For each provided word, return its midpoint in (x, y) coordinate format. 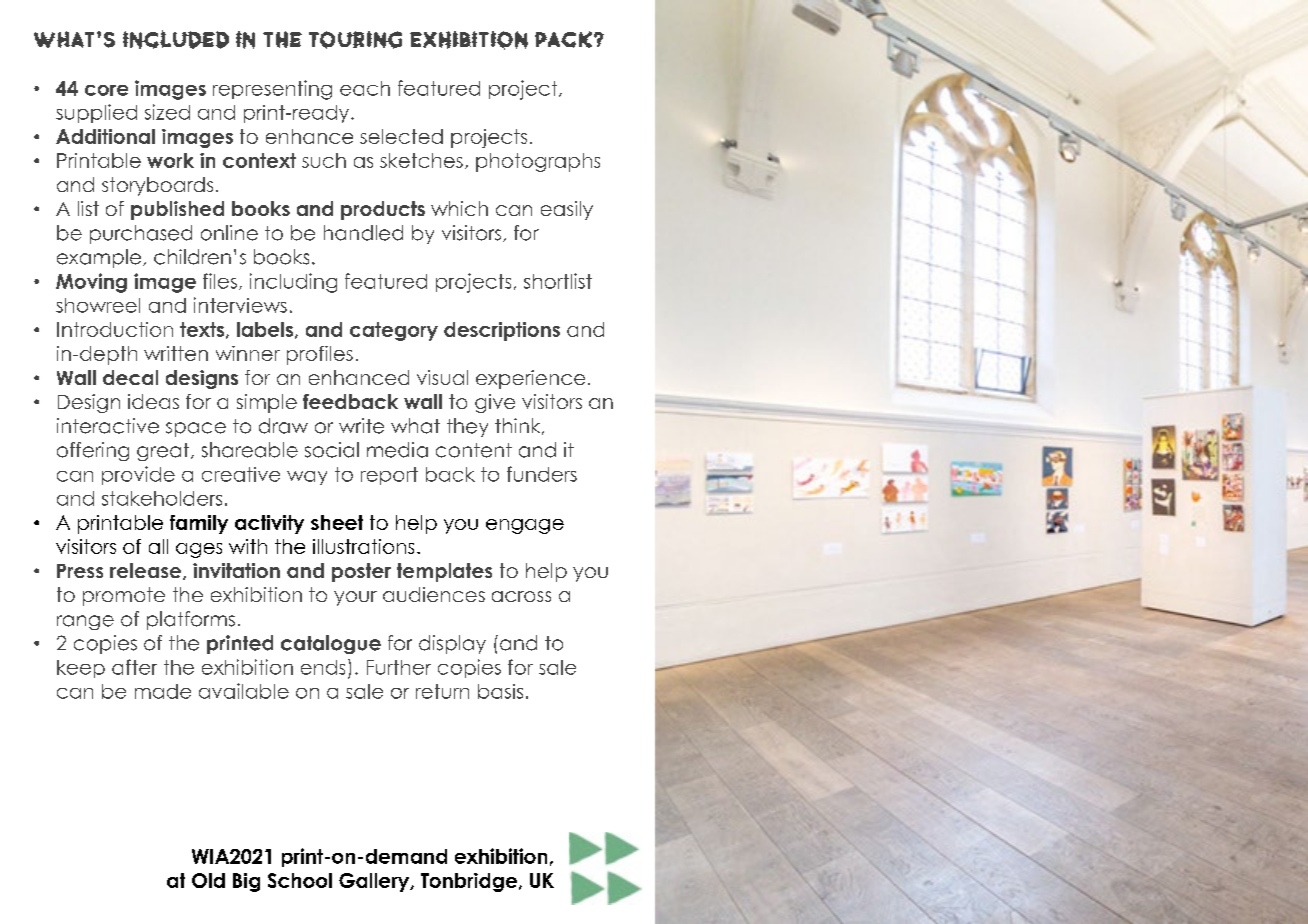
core (106, 90)
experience (530, 379)
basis (500, 691)
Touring (355, 40)
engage (525, 526)
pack (563, 39)
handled (363, 233)
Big (246, 882)
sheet (337, 522)
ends (323, 667)
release (147, 571)
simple (267, 403)
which (459, 208)
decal (130, 377)
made (163, 691)
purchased (141, 234)
